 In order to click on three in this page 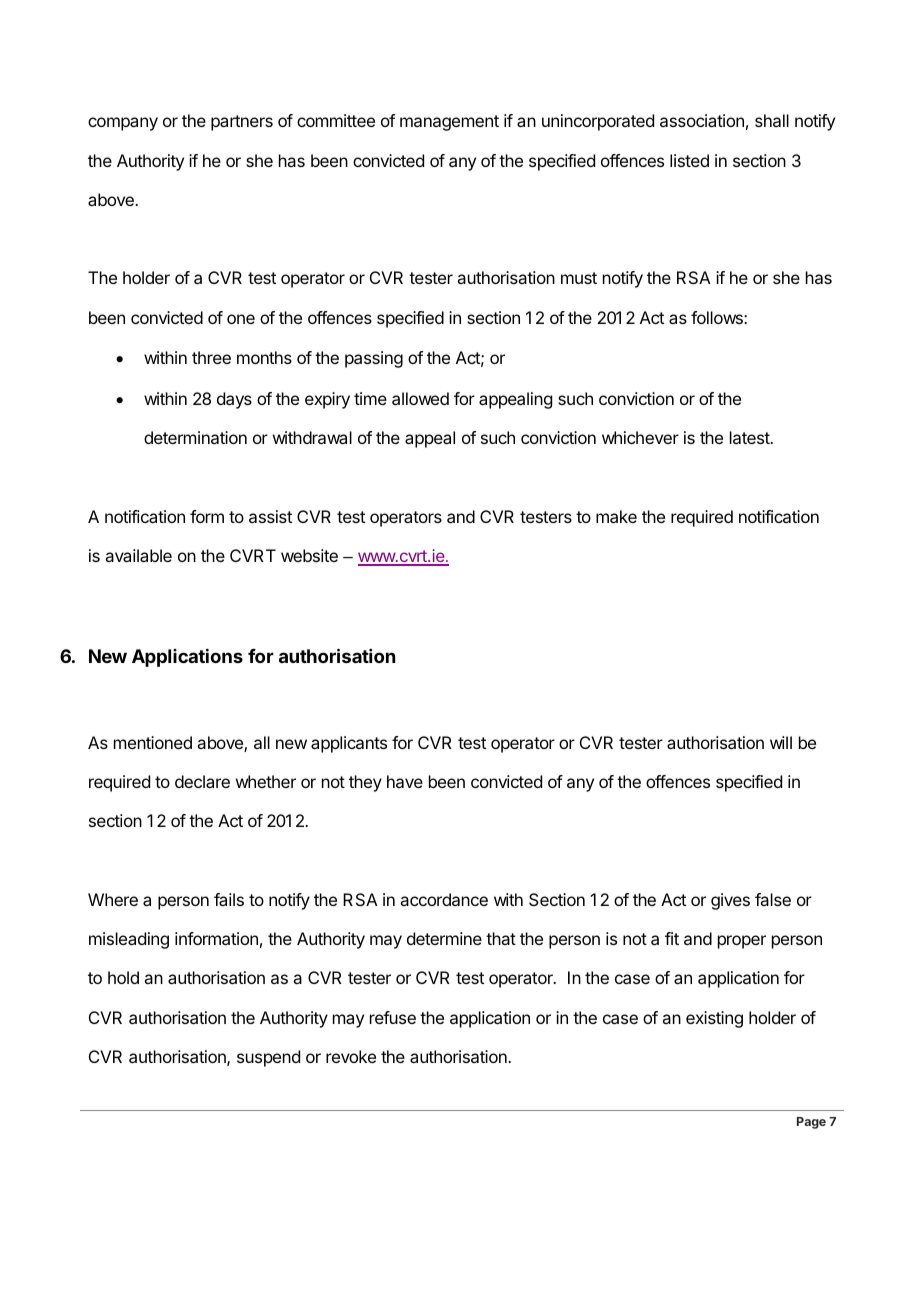, I will do `click(211, 357)`.
